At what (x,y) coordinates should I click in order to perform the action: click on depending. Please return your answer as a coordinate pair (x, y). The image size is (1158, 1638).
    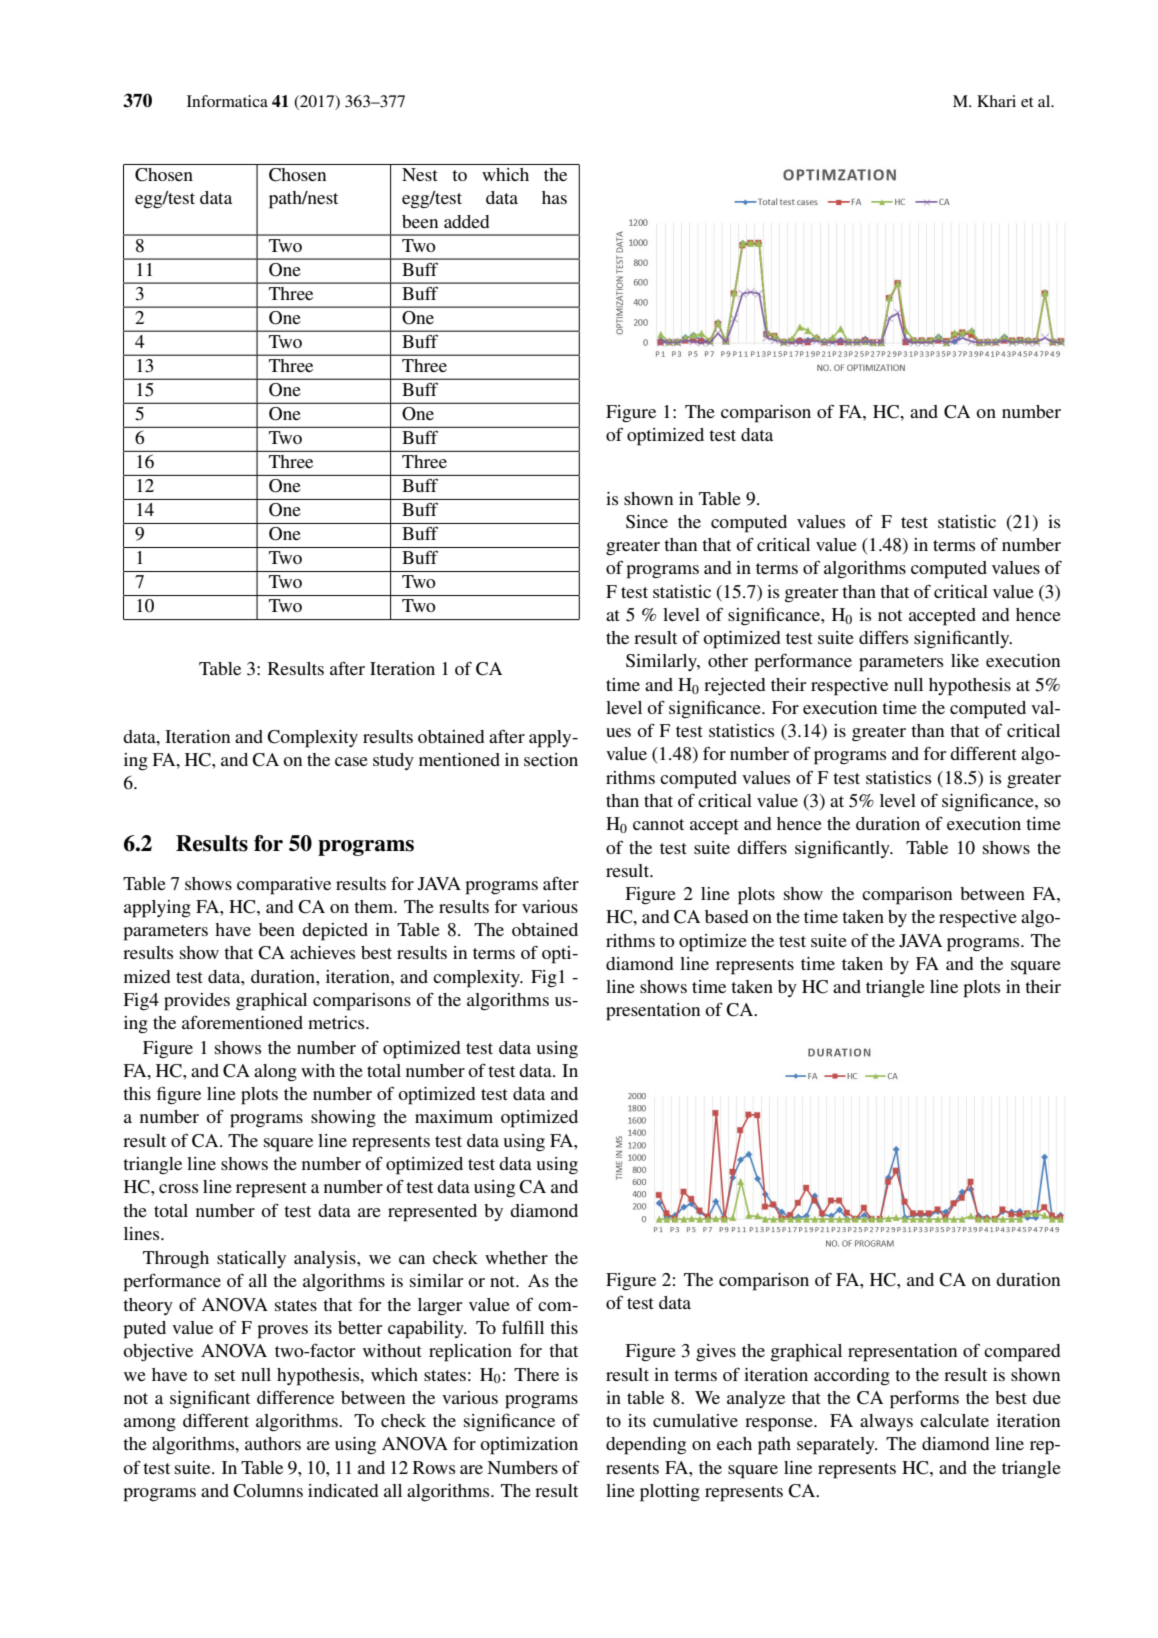
    Looking at the image, I should click on (646, 1446).
